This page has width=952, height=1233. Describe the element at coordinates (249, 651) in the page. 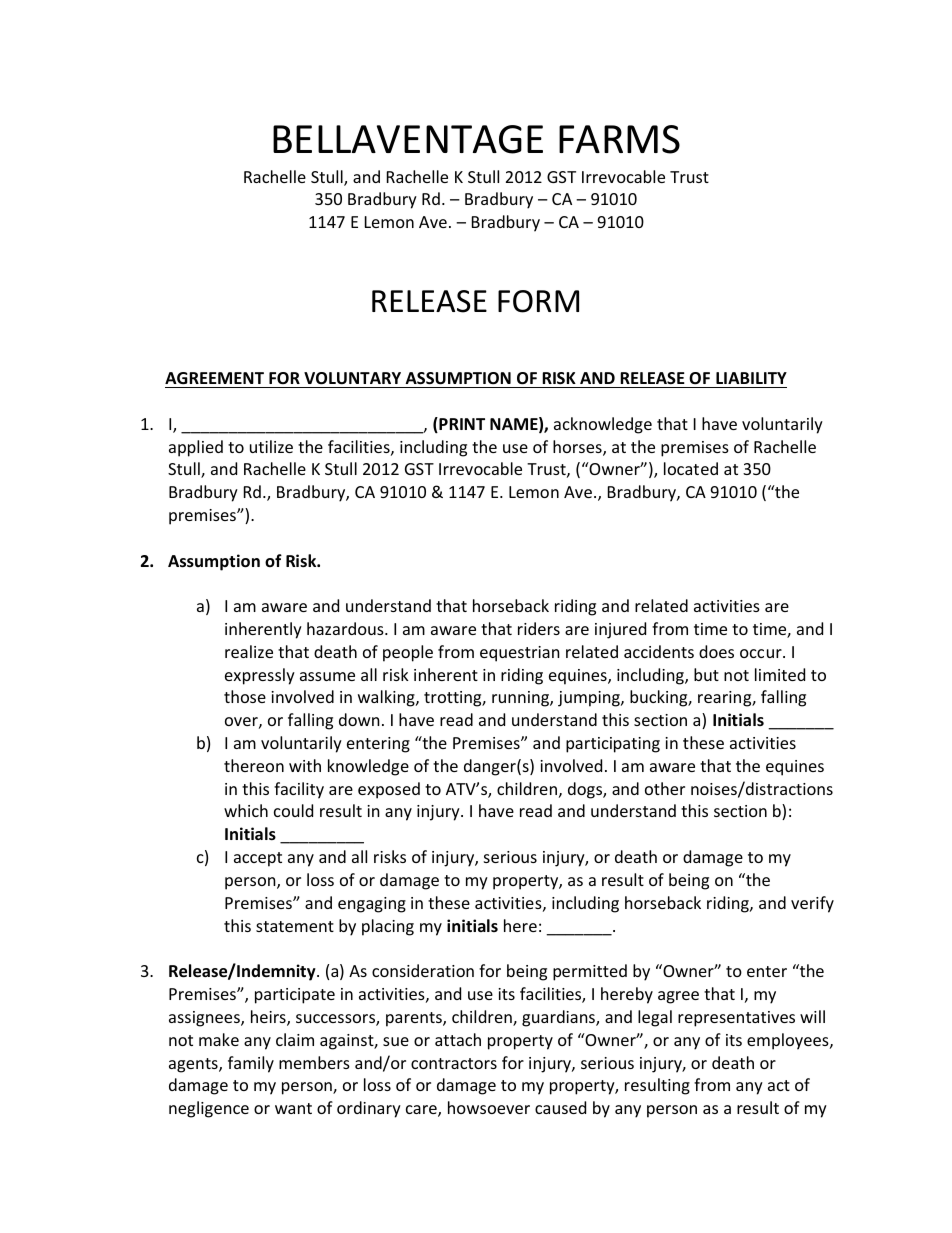

I see `realize` at that location.
